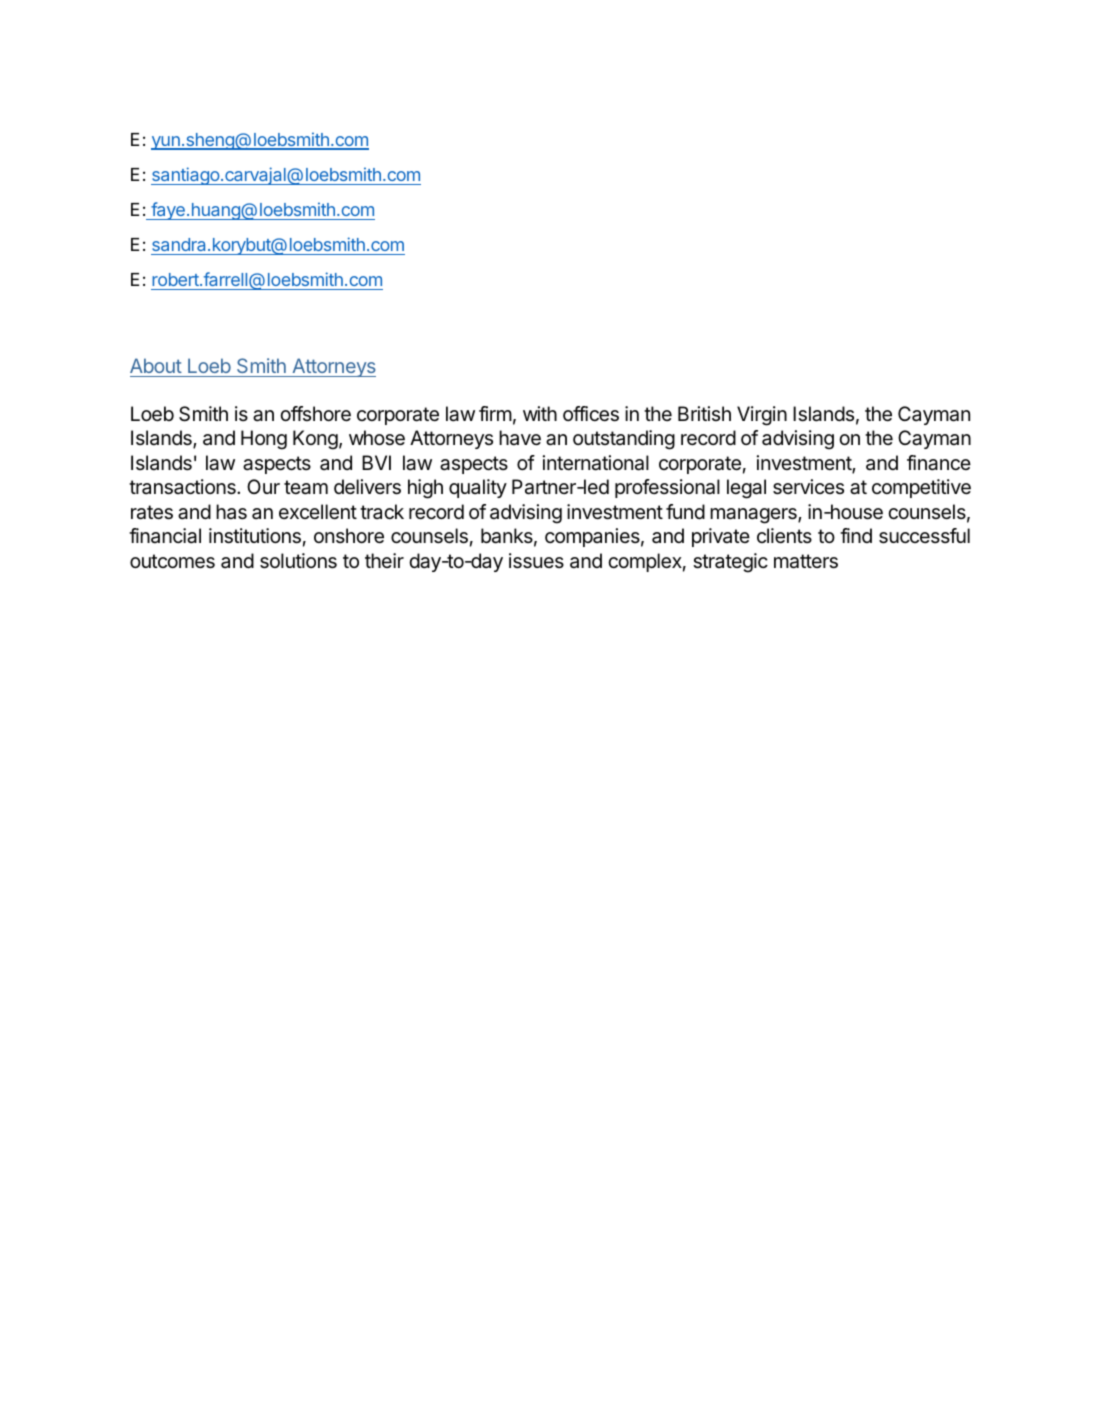 This page has height=1425, width=1101. Describe the element at coordinates (520, 438) in the page. I see `have` at that location.
